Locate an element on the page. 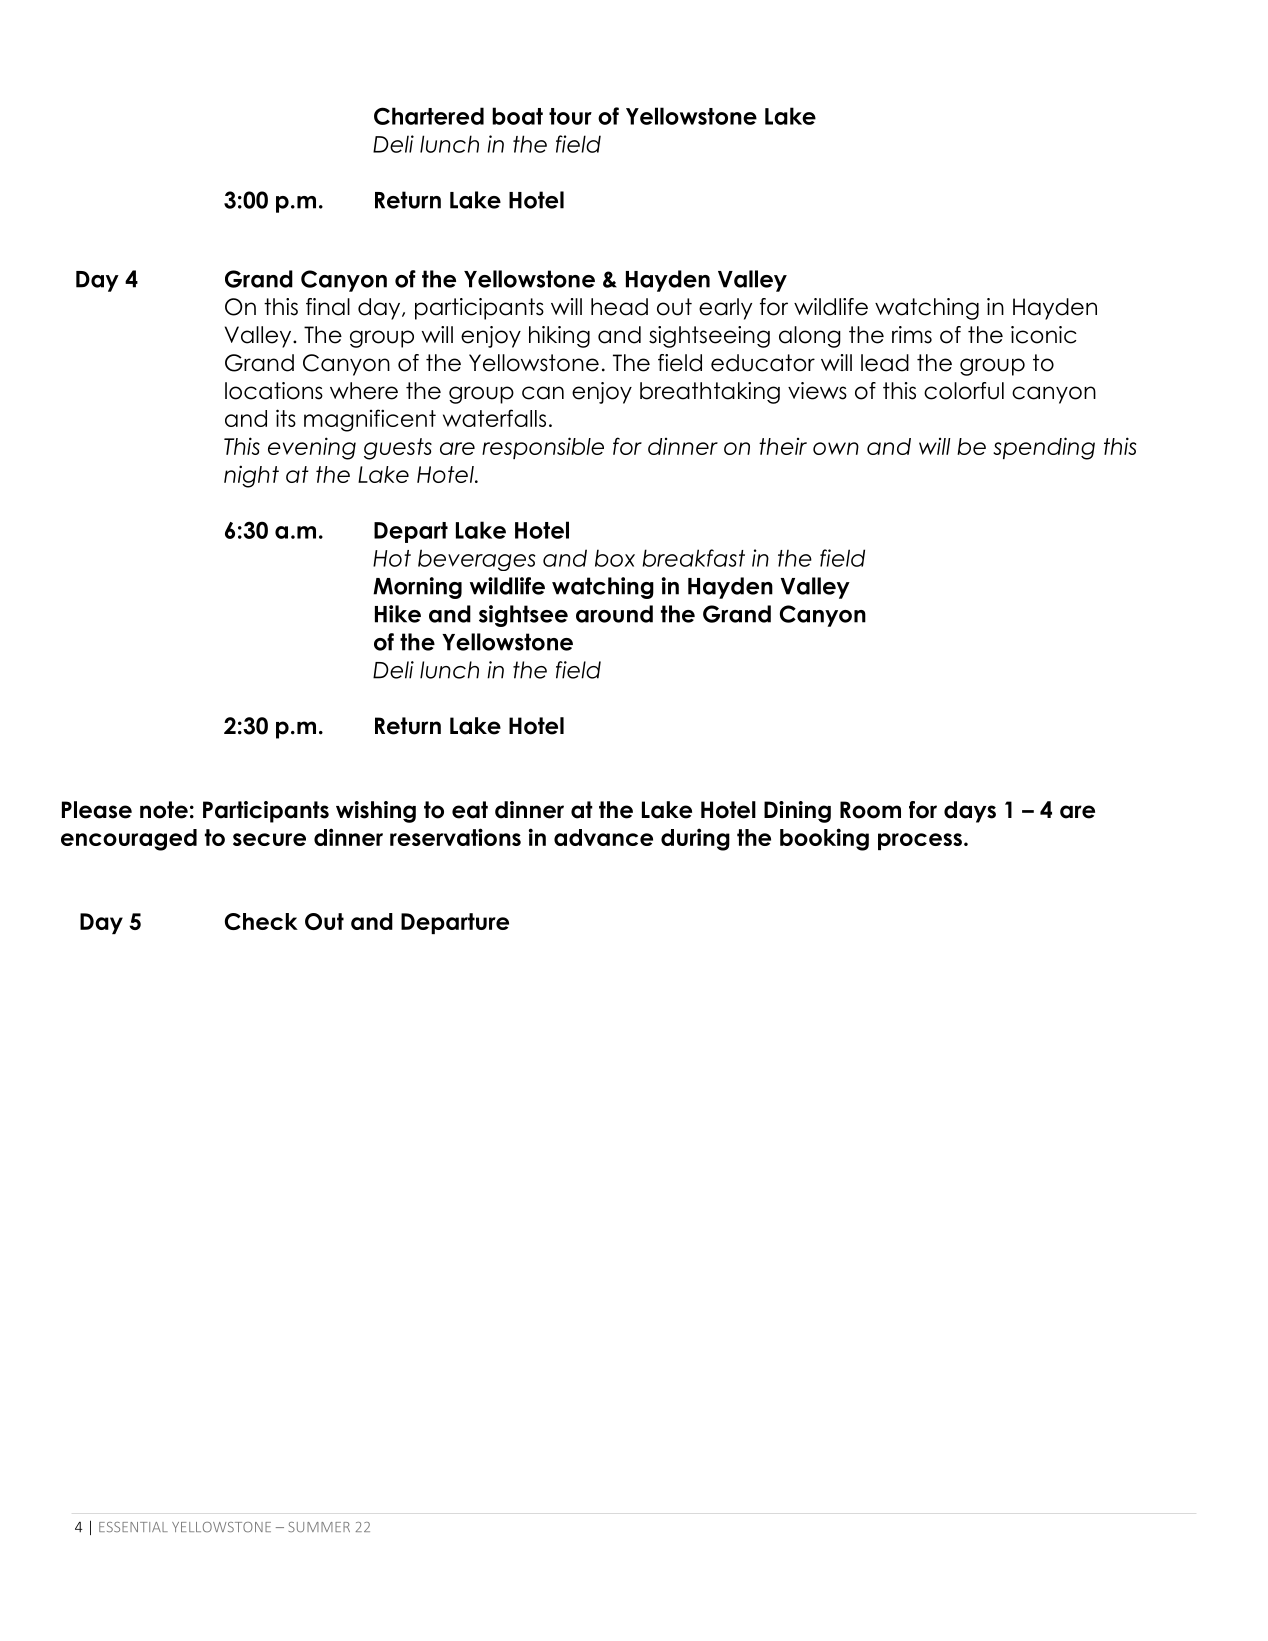 The height and width of the document is (1641, 1268). process is located at coordinates (920, 841).
